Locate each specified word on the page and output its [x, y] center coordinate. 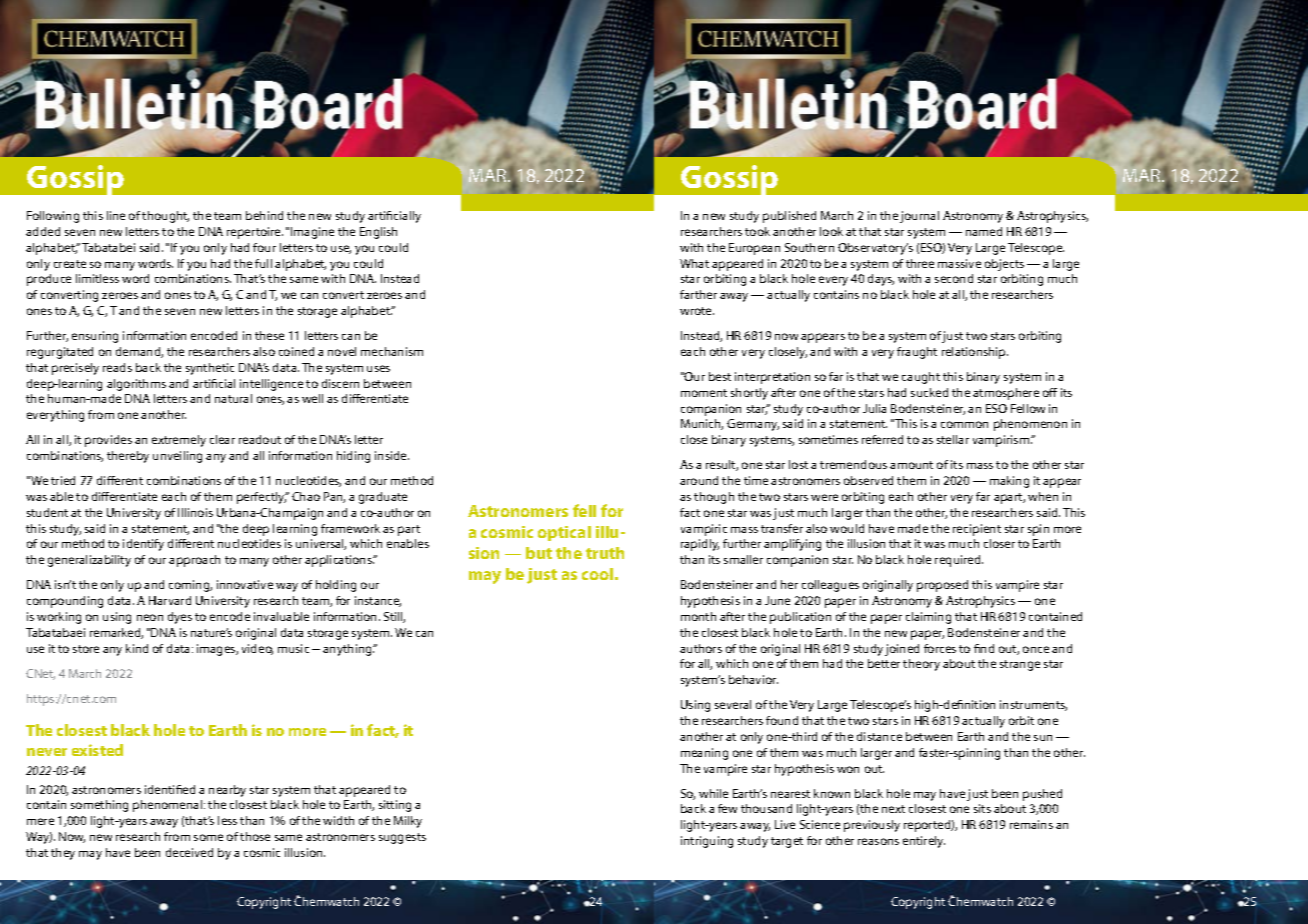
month [698, 616]
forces [940, 648]
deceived [189, 852]
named [984, 231]
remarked [116, 633]
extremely [179, 441]
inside [392, 455]
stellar [953, 439]
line [116, 215]
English [378, 233]
